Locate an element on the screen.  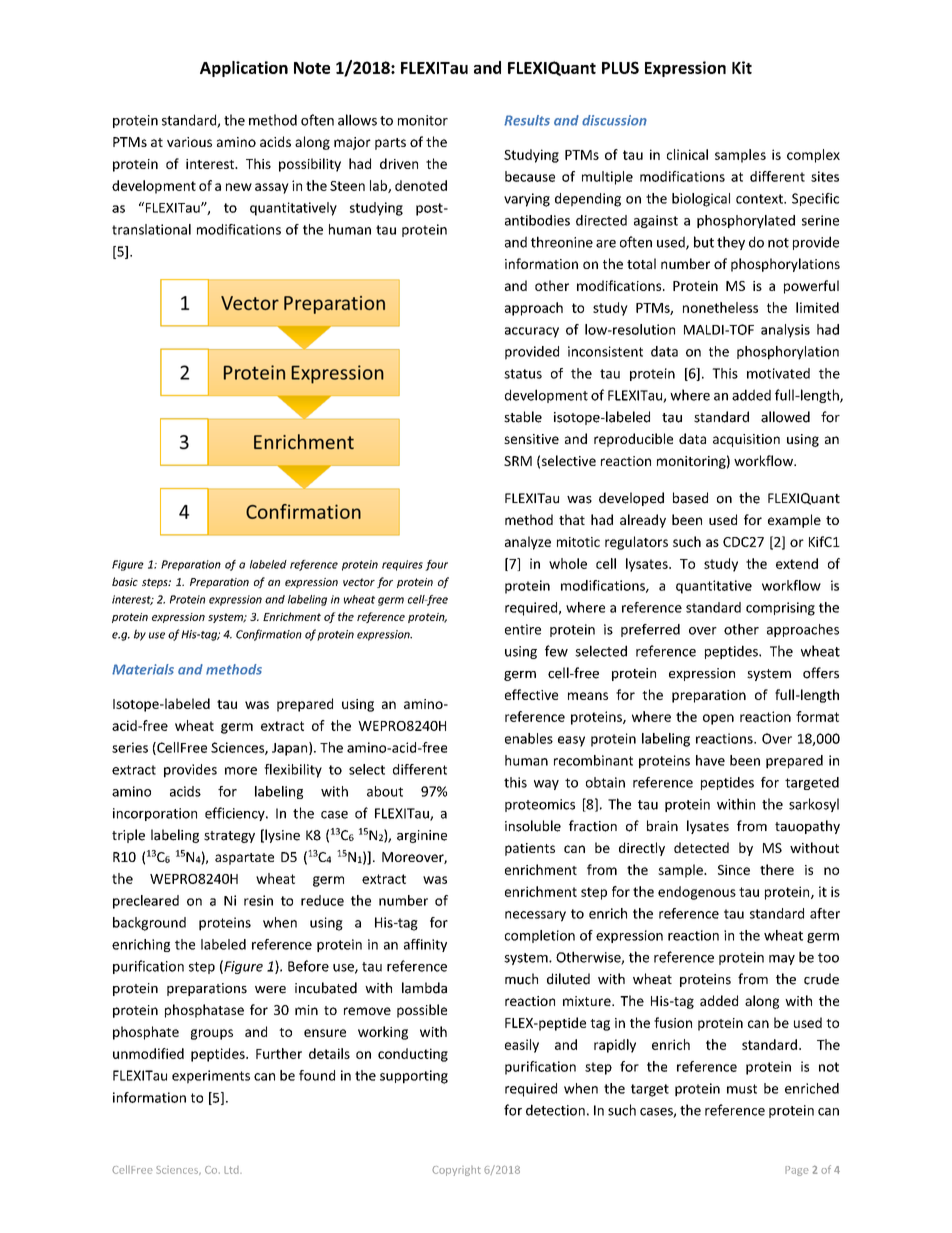
have is located at coordinates (710, 760).
